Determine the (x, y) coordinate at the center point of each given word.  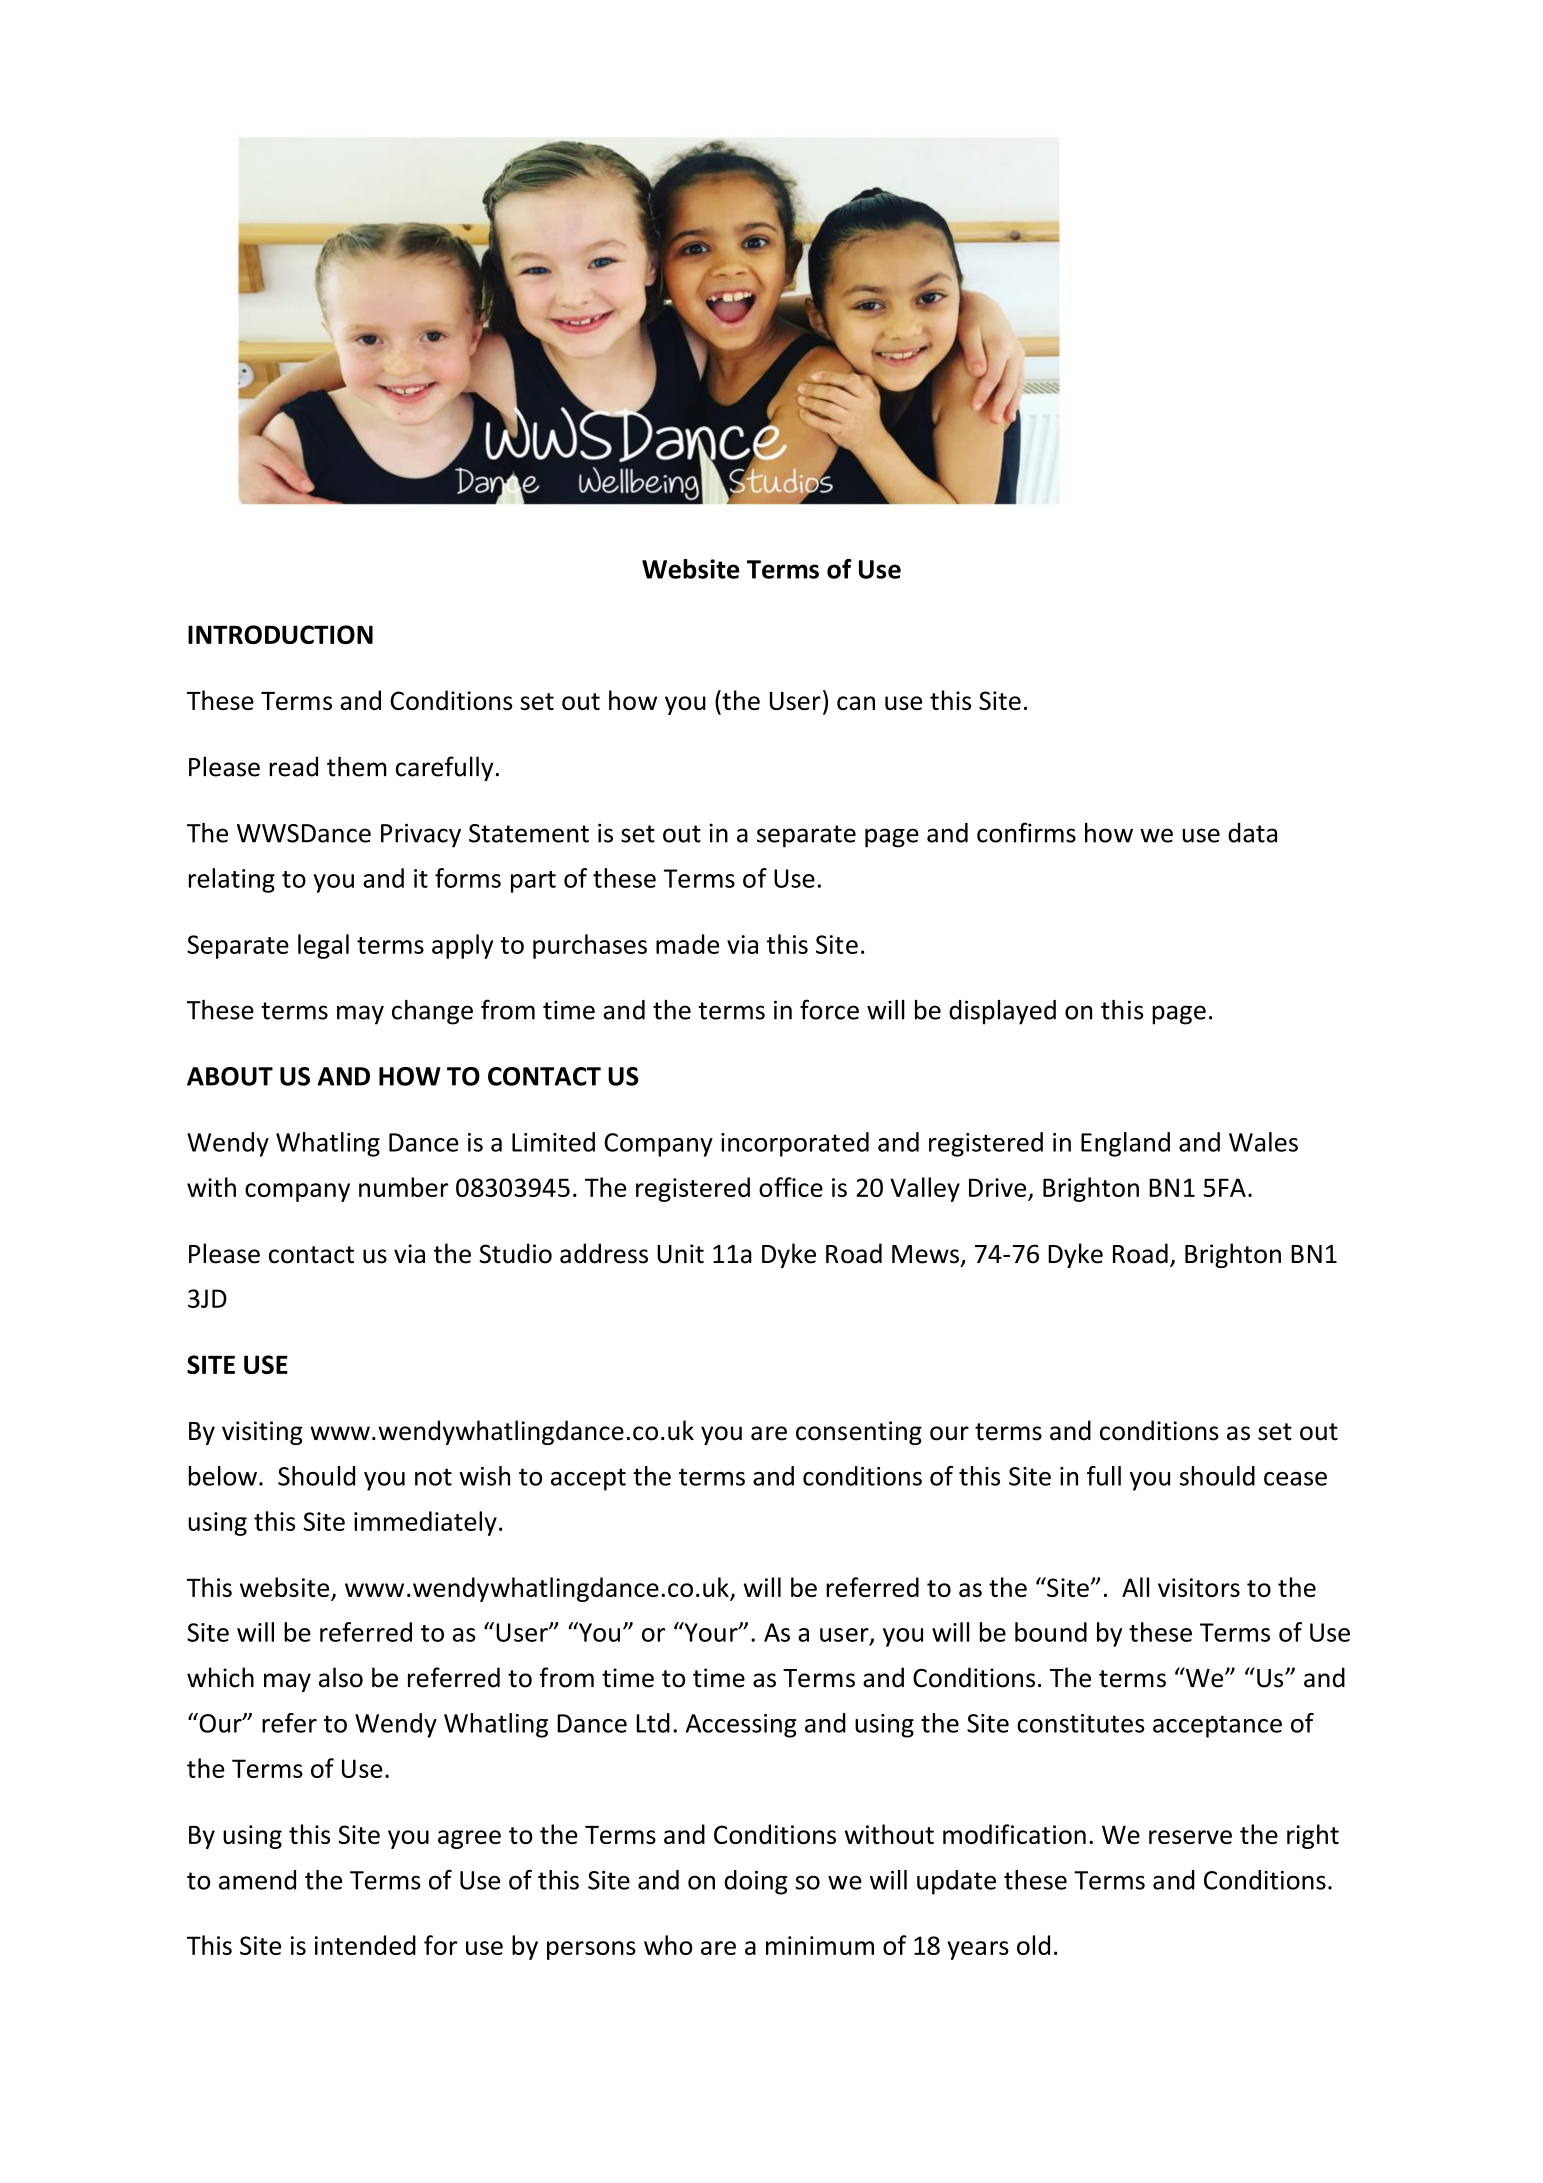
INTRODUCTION (280, 634)
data (1252, 833)
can (856, 703)
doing (755, 1882)
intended (365, 1945)
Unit (680, 1254)
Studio (515, 1253)
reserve (1190, 1837)
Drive (999, 1189)
